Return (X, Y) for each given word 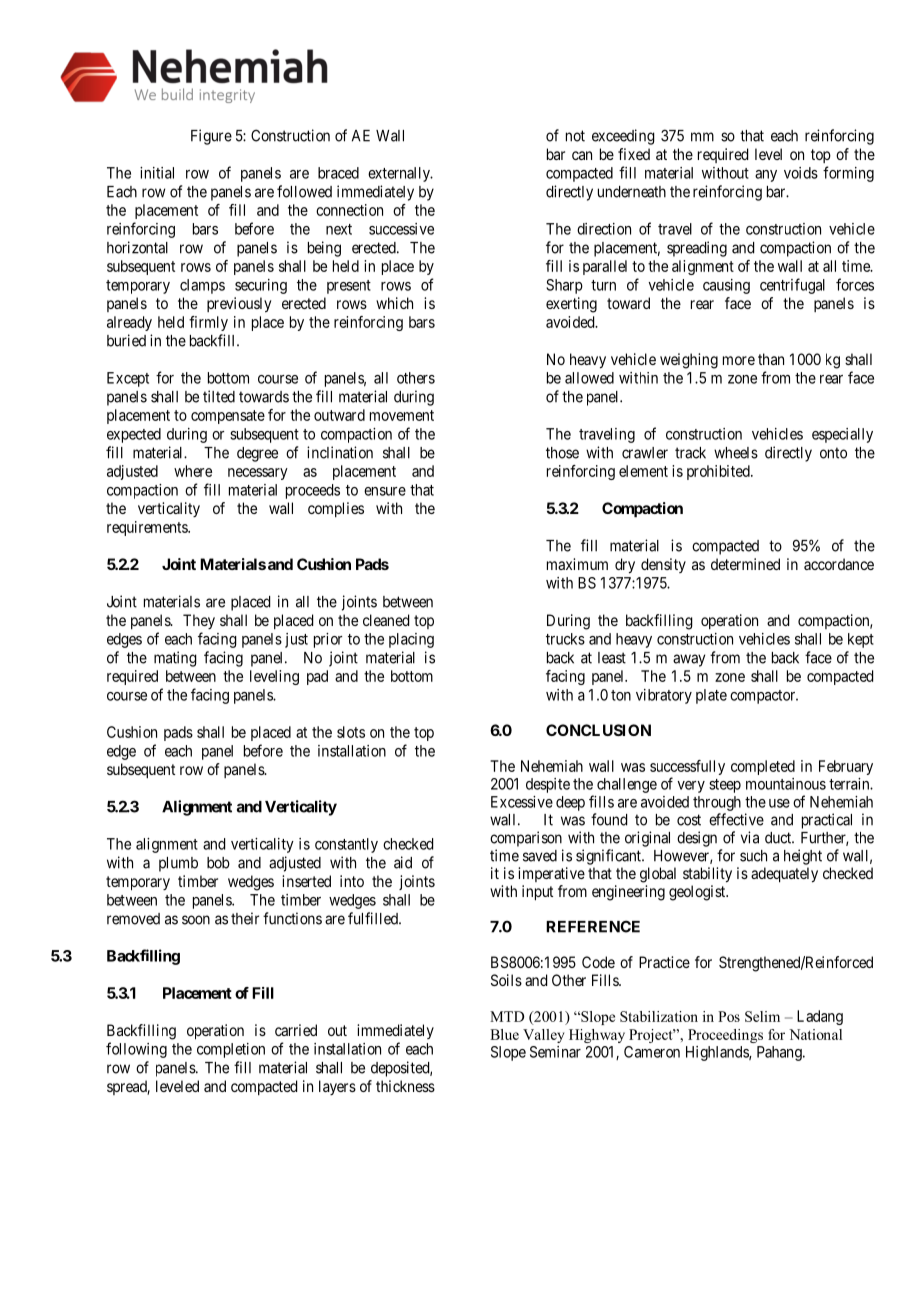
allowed (589, 378)
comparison (526, 839)
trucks (565, 639)
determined (745, 564)
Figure (211, 137)
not (575, 136)
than (771, 359)
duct (779, 838)
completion (231, 1050)
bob (218, 863)
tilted (219, 396)
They (199, 621)
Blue (504, 1034)
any (766, 176)
